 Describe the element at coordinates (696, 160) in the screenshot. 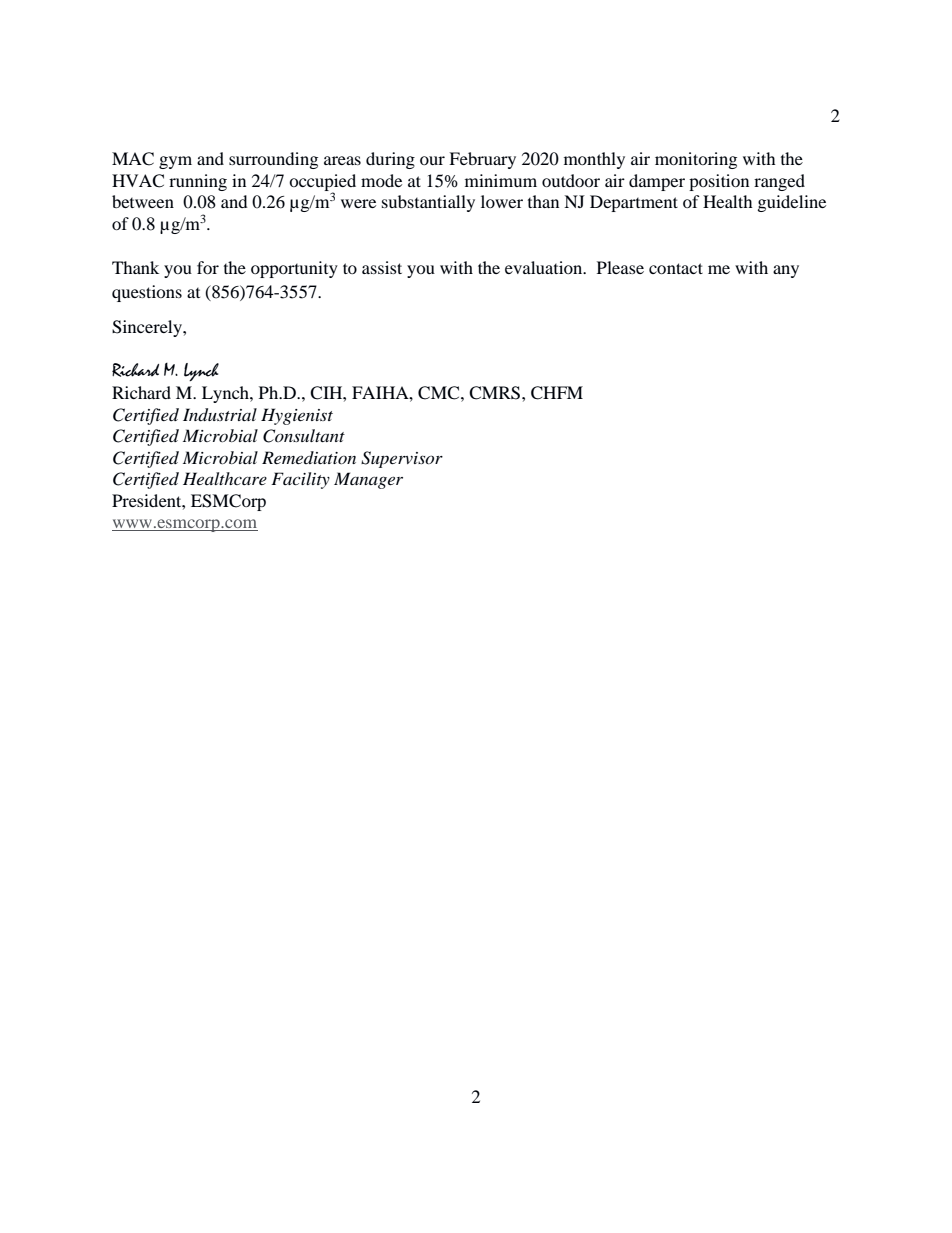

I see `monitoring` at that location.
